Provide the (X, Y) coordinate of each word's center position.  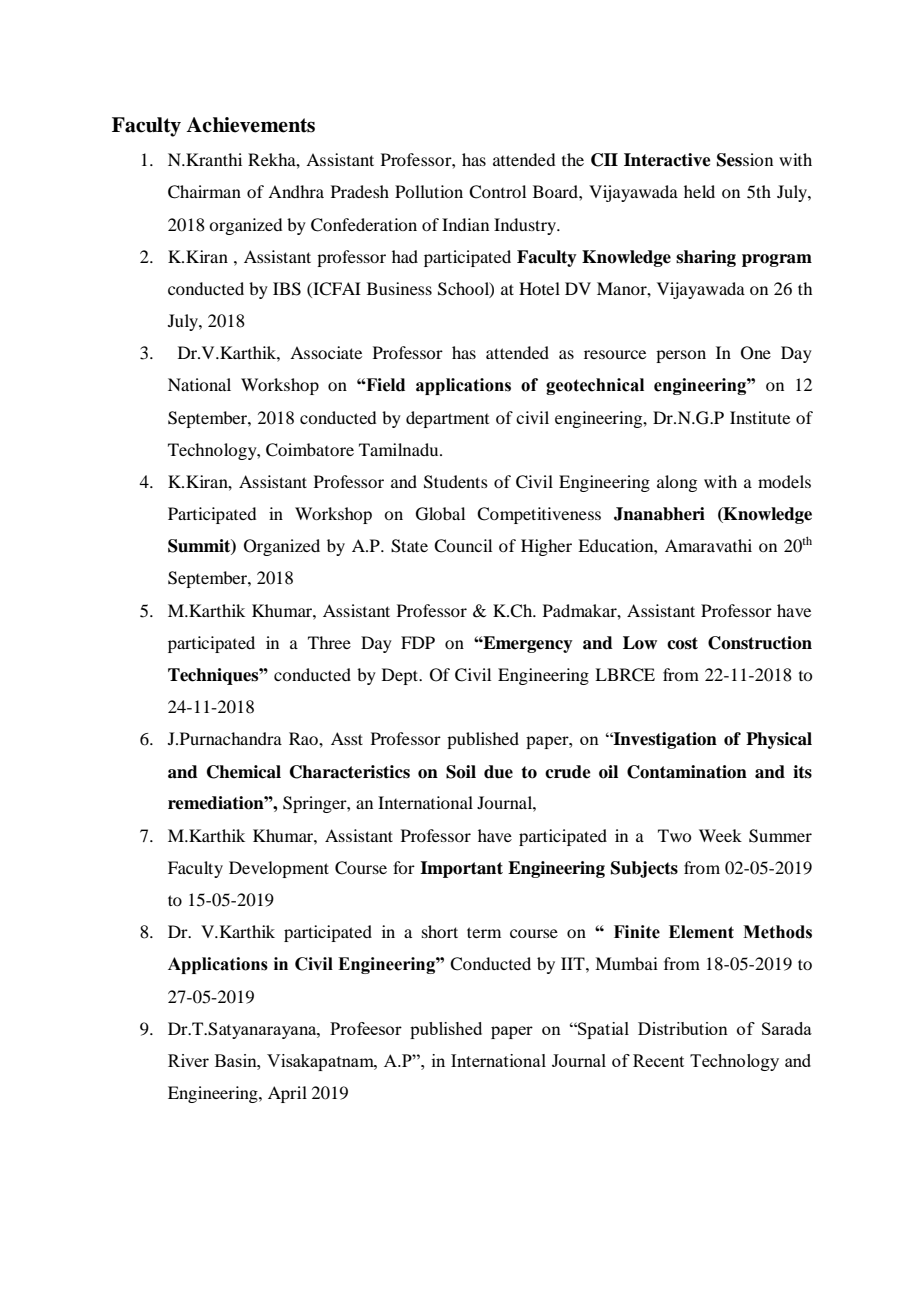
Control (497, 192)
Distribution (683, 1028)
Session (745, 160)
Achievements (250, 125)
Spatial (602, 1030)
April (287, 1094)
